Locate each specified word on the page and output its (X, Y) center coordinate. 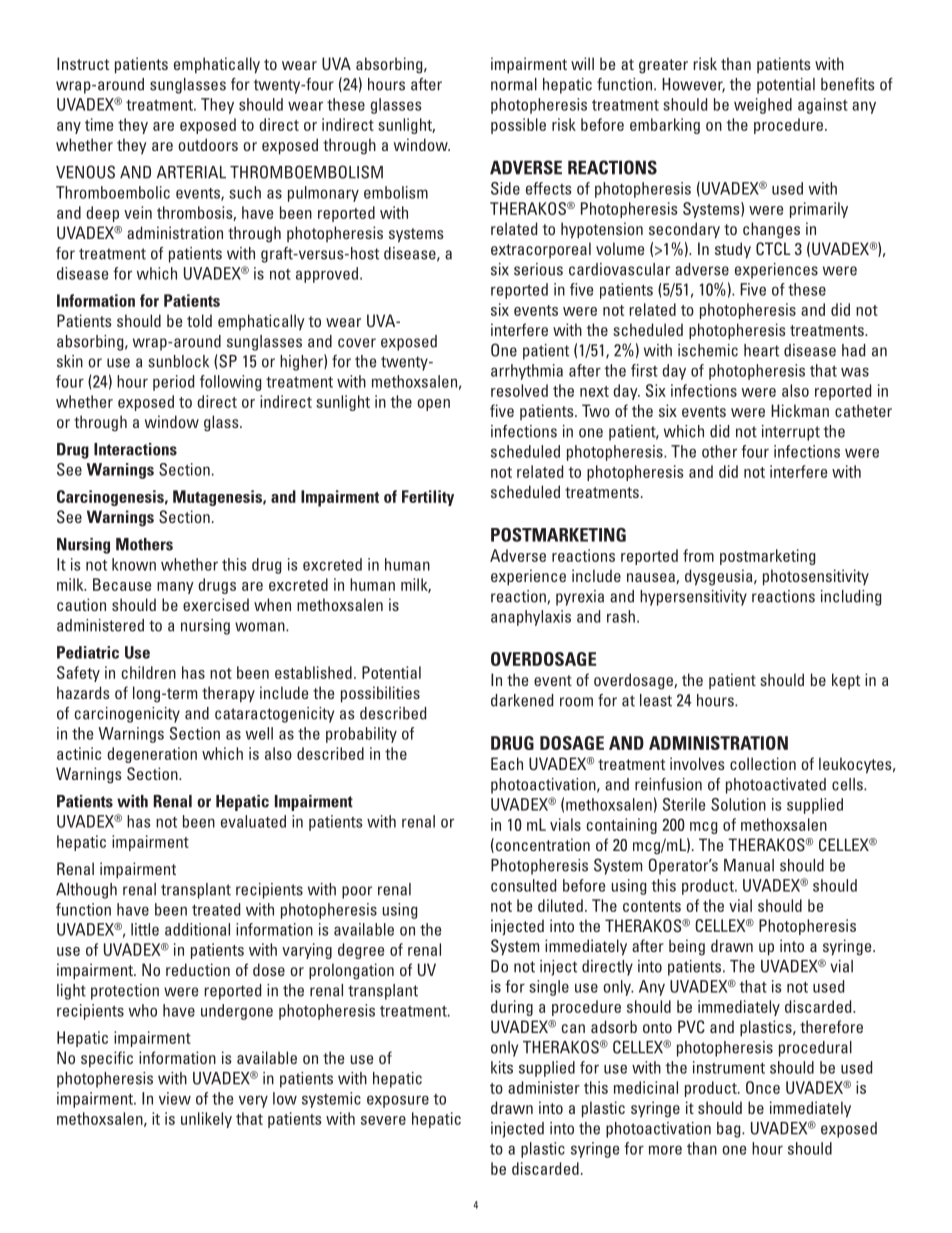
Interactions (135, 449)
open (433, 405)
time (99, 124)
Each (507, 763)
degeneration (152, 755)
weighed (763, 106)
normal (514, 84)
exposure (398, 1101)
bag (730, 1130)
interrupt (791, 433)
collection (763, 763)
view (175, 1098)
